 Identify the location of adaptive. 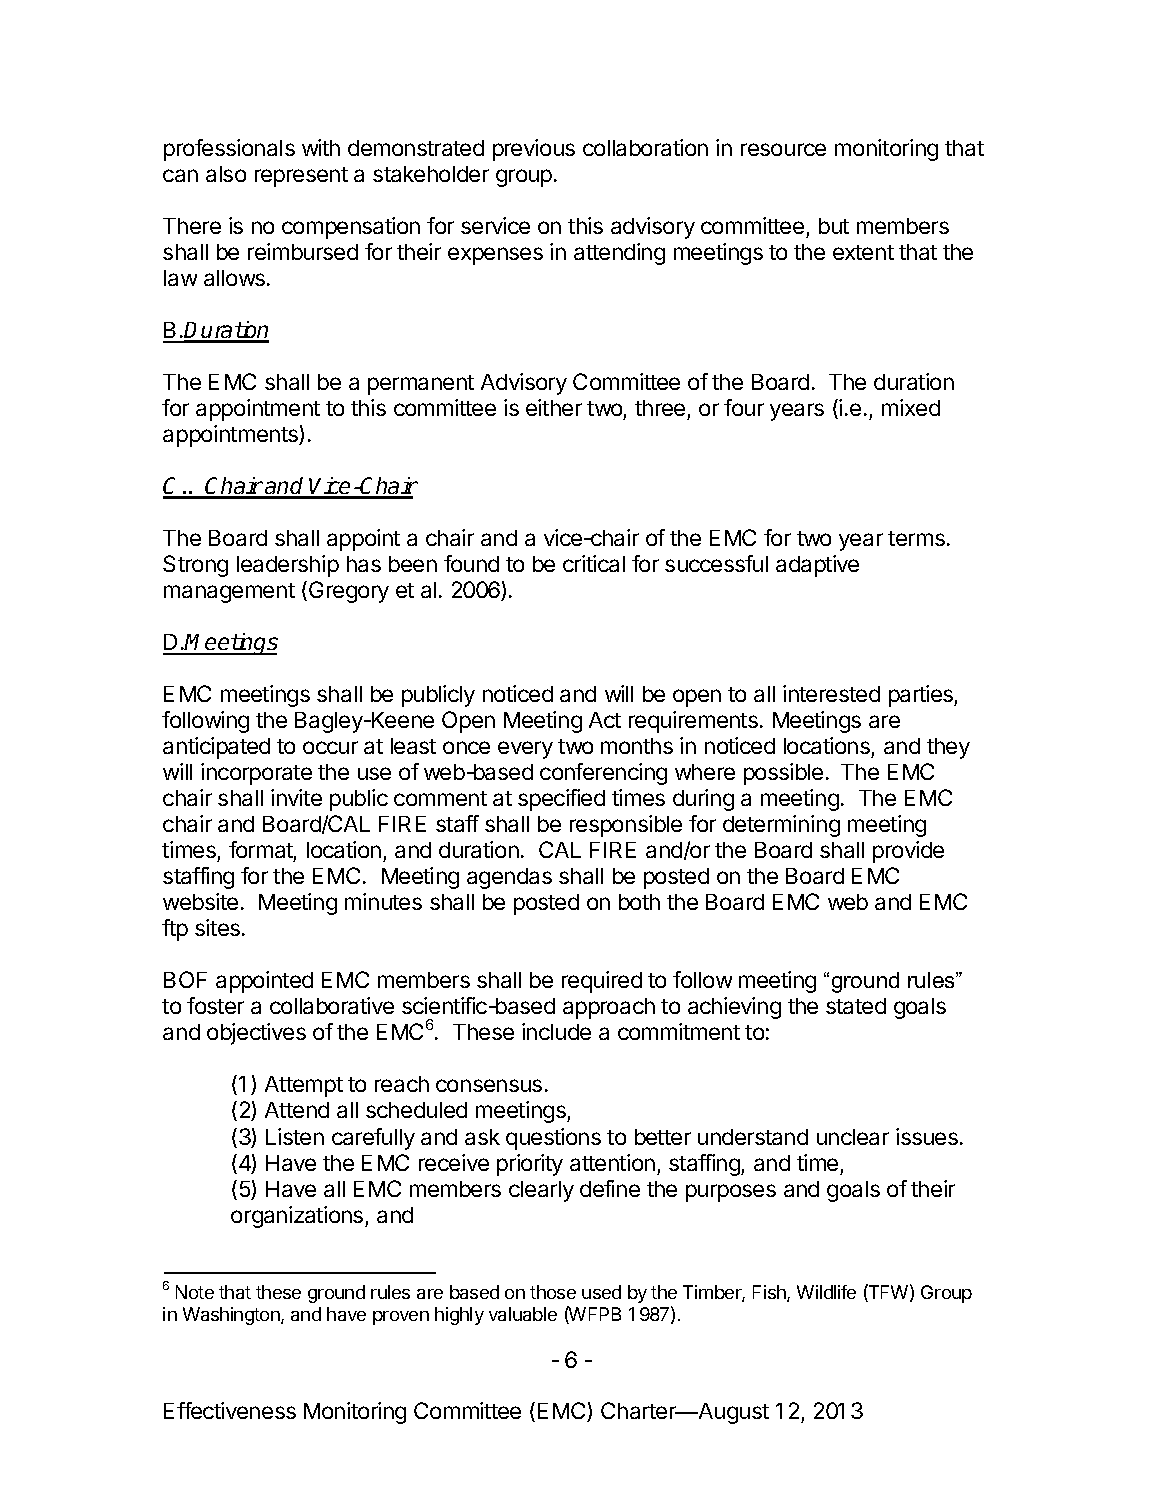
(817, 566).
